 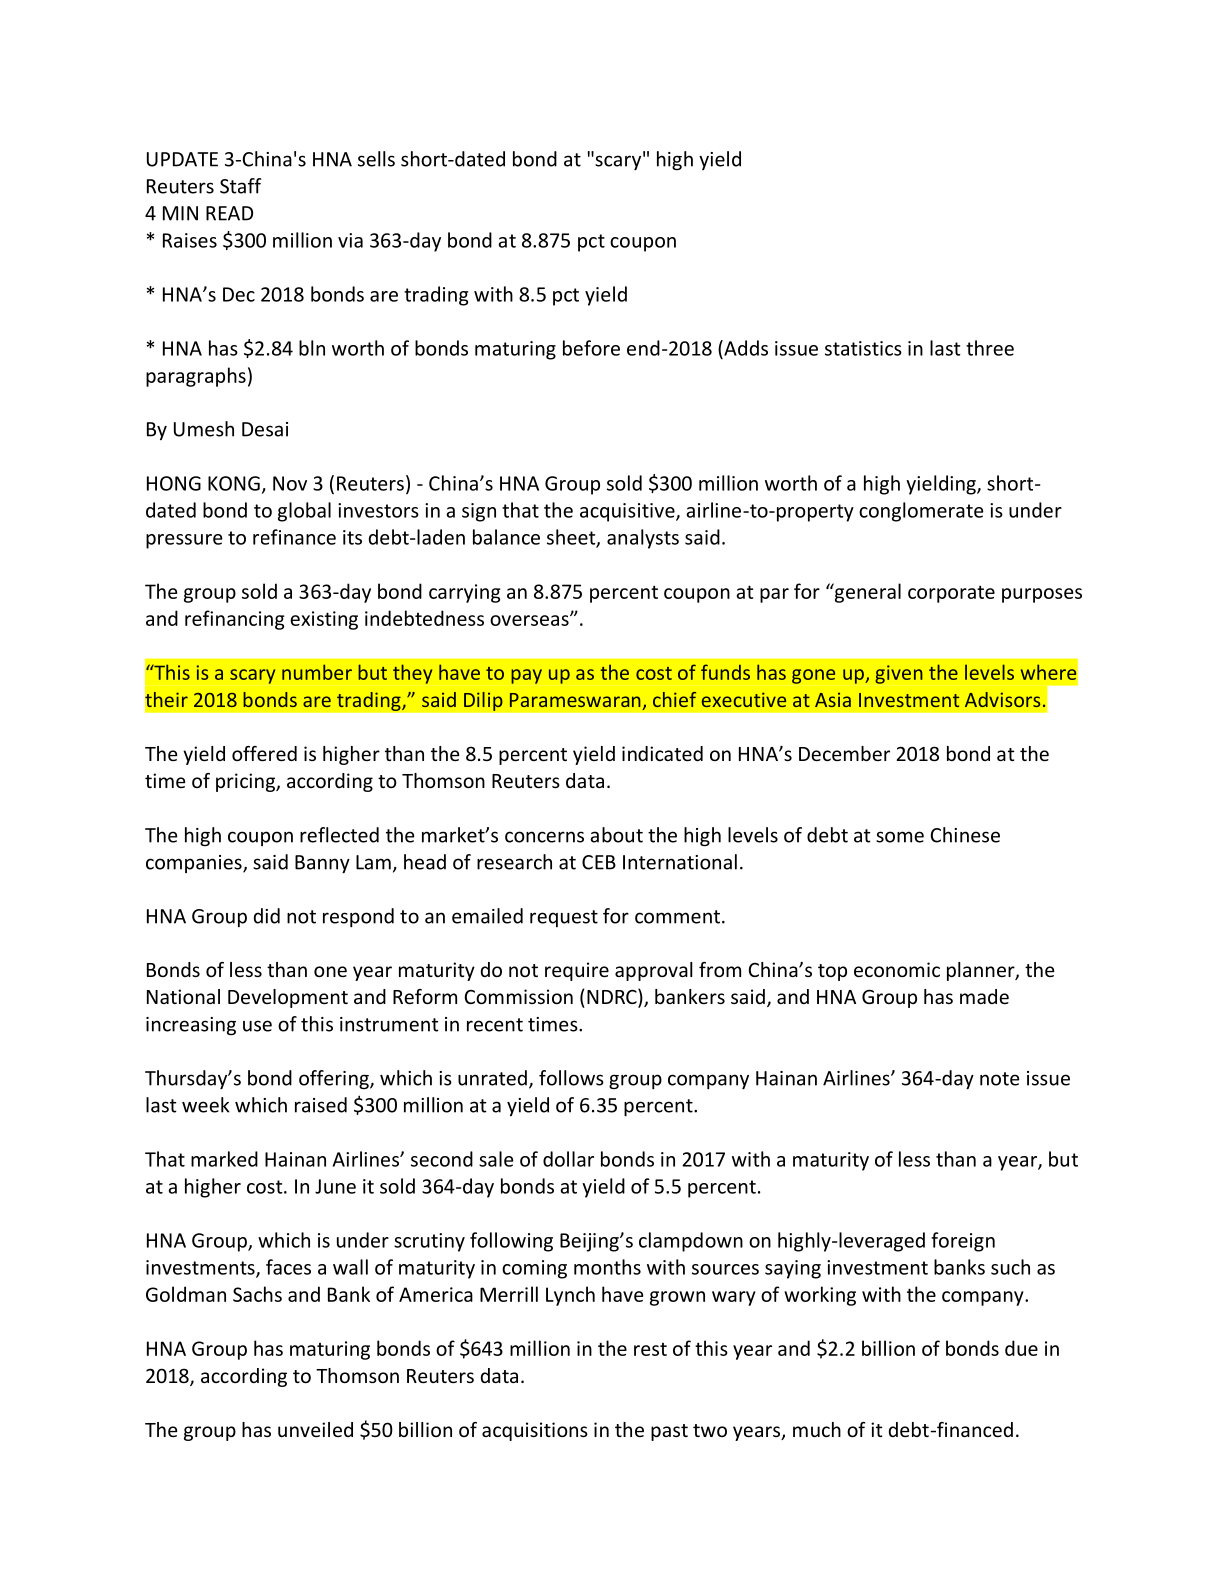 What do you see at coordinates (990, 348) in the document?
I see `three` at bounding box center [990, 348].
